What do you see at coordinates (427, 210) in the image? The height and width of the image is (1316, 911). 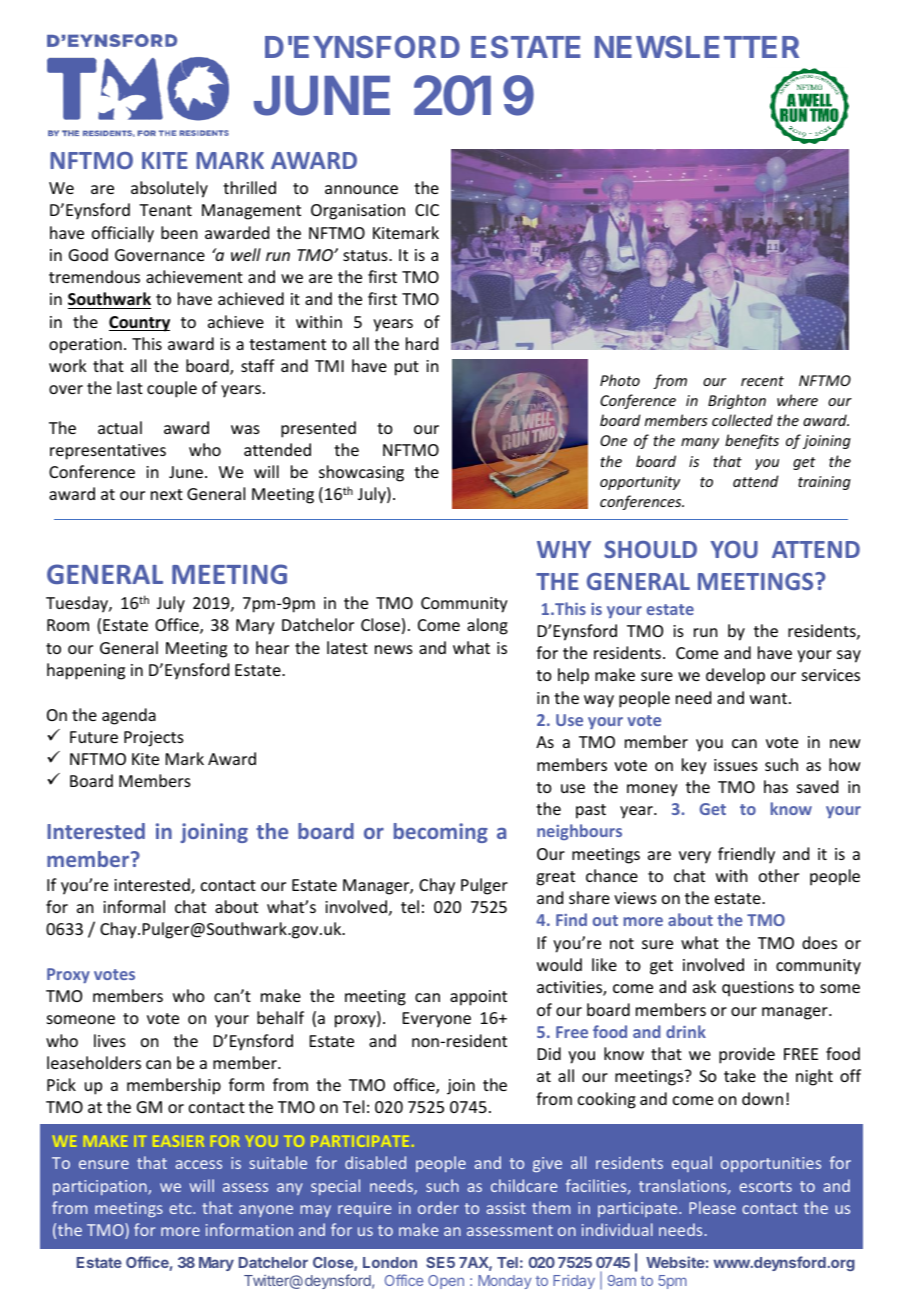 I see `CIC` at bounding box center [427, 210].
